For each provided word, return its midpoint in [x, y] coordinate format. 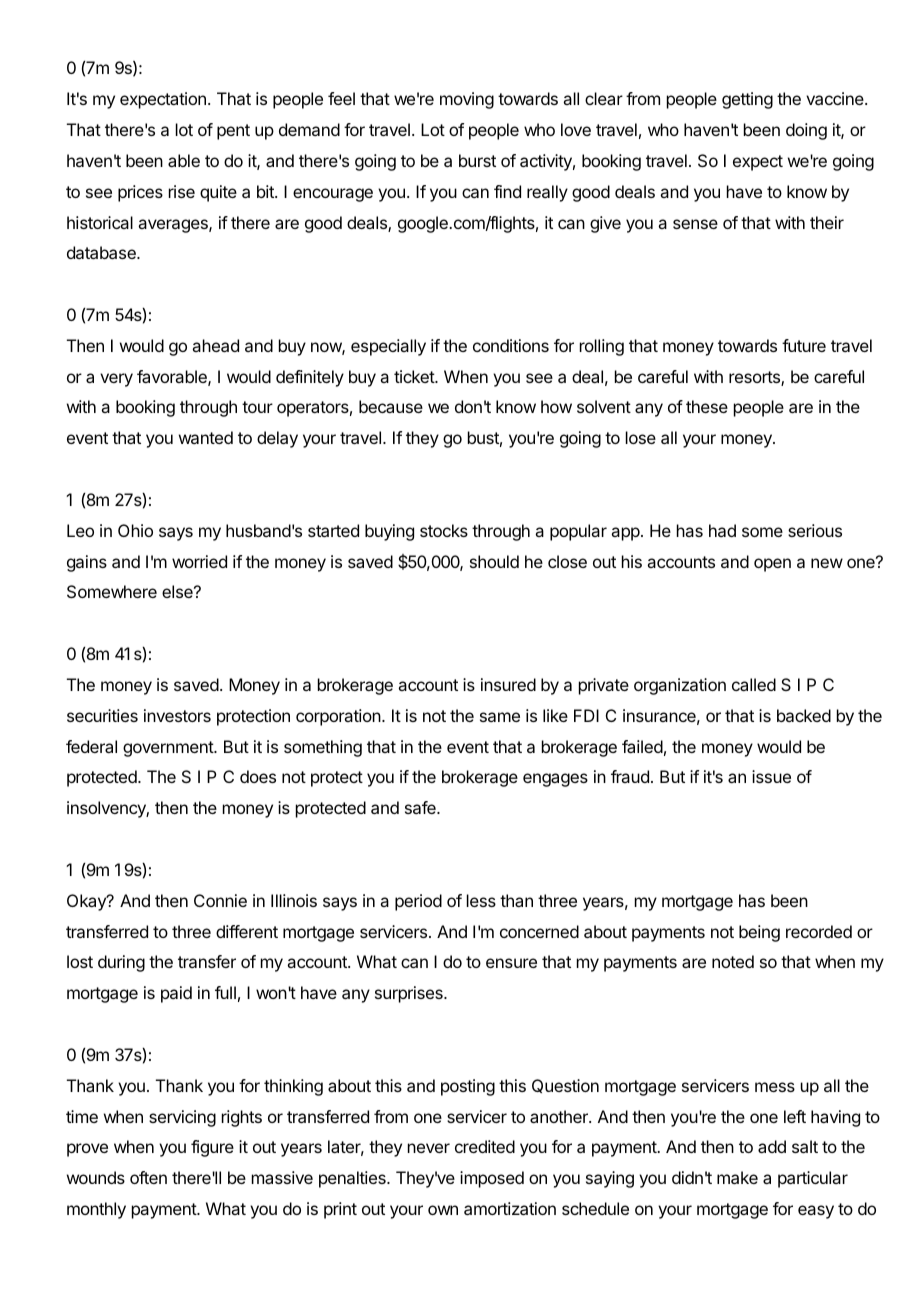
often [148, 1177]
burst [477, 160]
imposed [492, 1179]
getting [747, 100]
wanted [206, 437]
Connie [220, 900]
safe [421, 807]
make [737, 1177]
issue [771, 776]
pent [233, 132]
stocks [444, 530]
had [722, 530]
